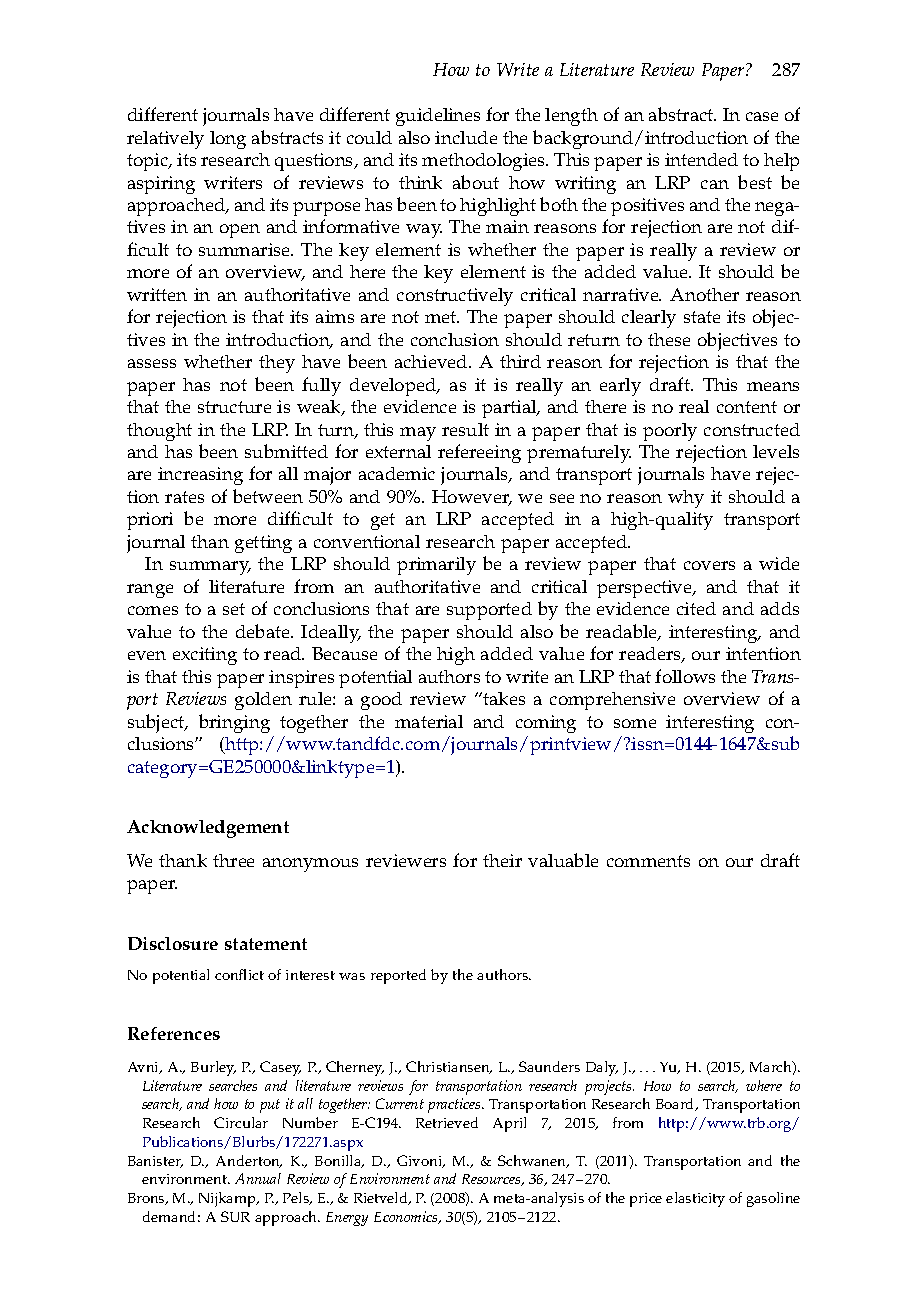 The width and height of the page is (923, 1316). Describe the element at coordinates (492, 1180) in the page. I see `Resources` at that location.
